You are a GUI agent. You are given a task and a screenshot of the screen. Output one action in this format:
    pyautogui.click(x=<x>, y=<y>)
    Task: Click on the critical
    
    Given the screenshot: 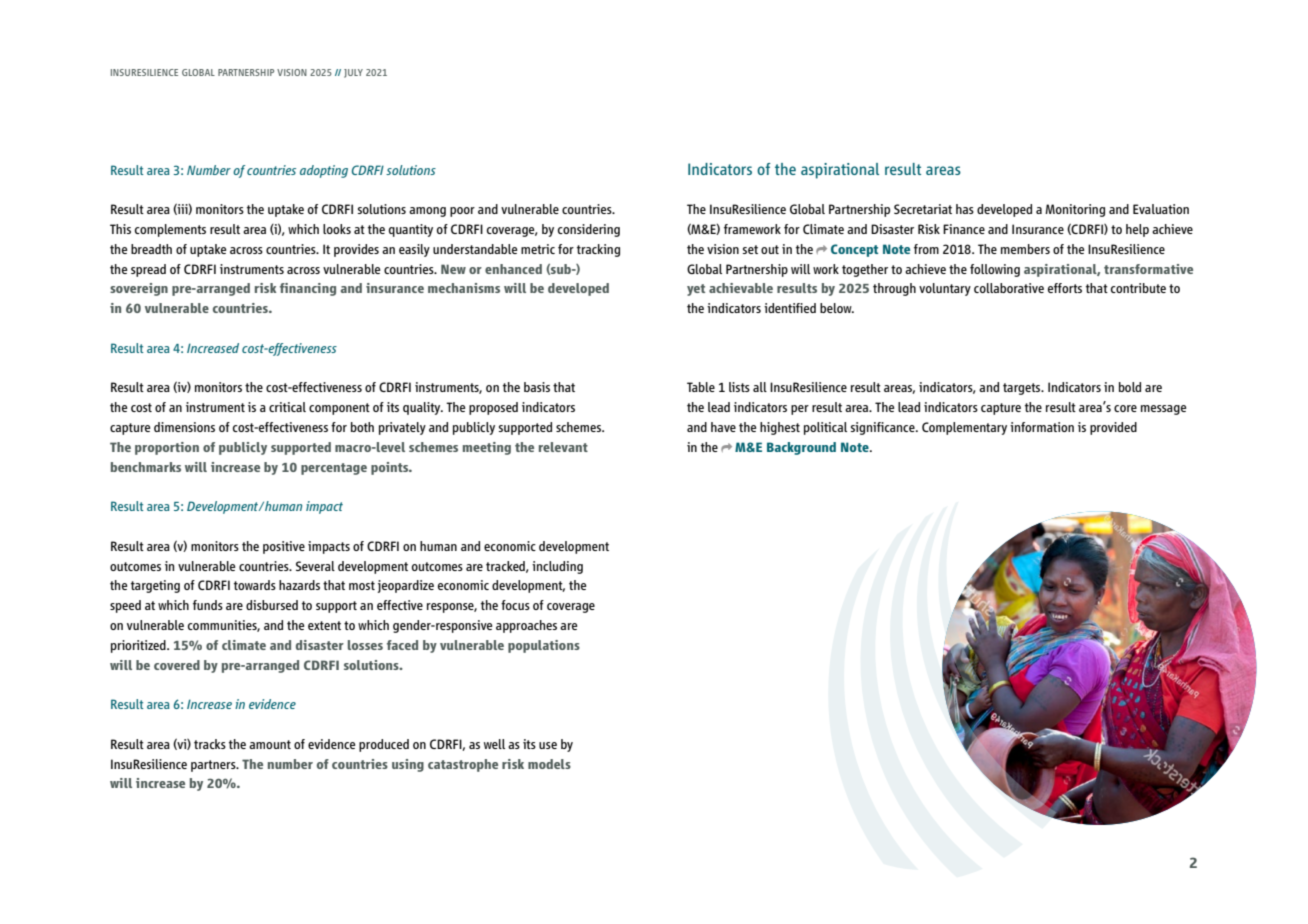 What is the action you would take?
    pyautogui.click(x=287, y=407)
